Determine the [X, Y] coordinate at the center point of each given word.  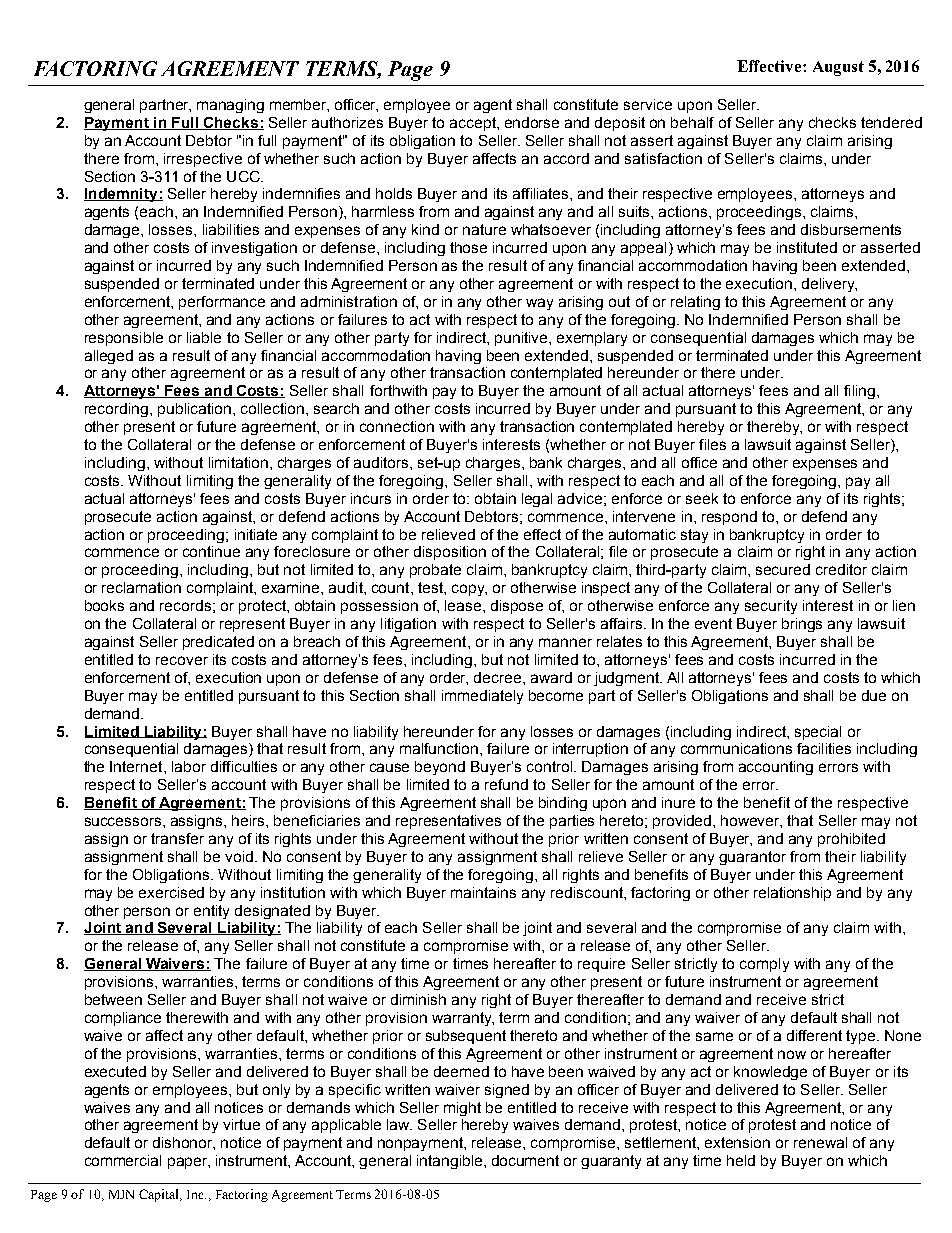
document [525, 1160]
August [838, 68]
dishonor [184, 1143]
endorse [532, 122]
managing [230, 106]
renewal [820, 1142]
